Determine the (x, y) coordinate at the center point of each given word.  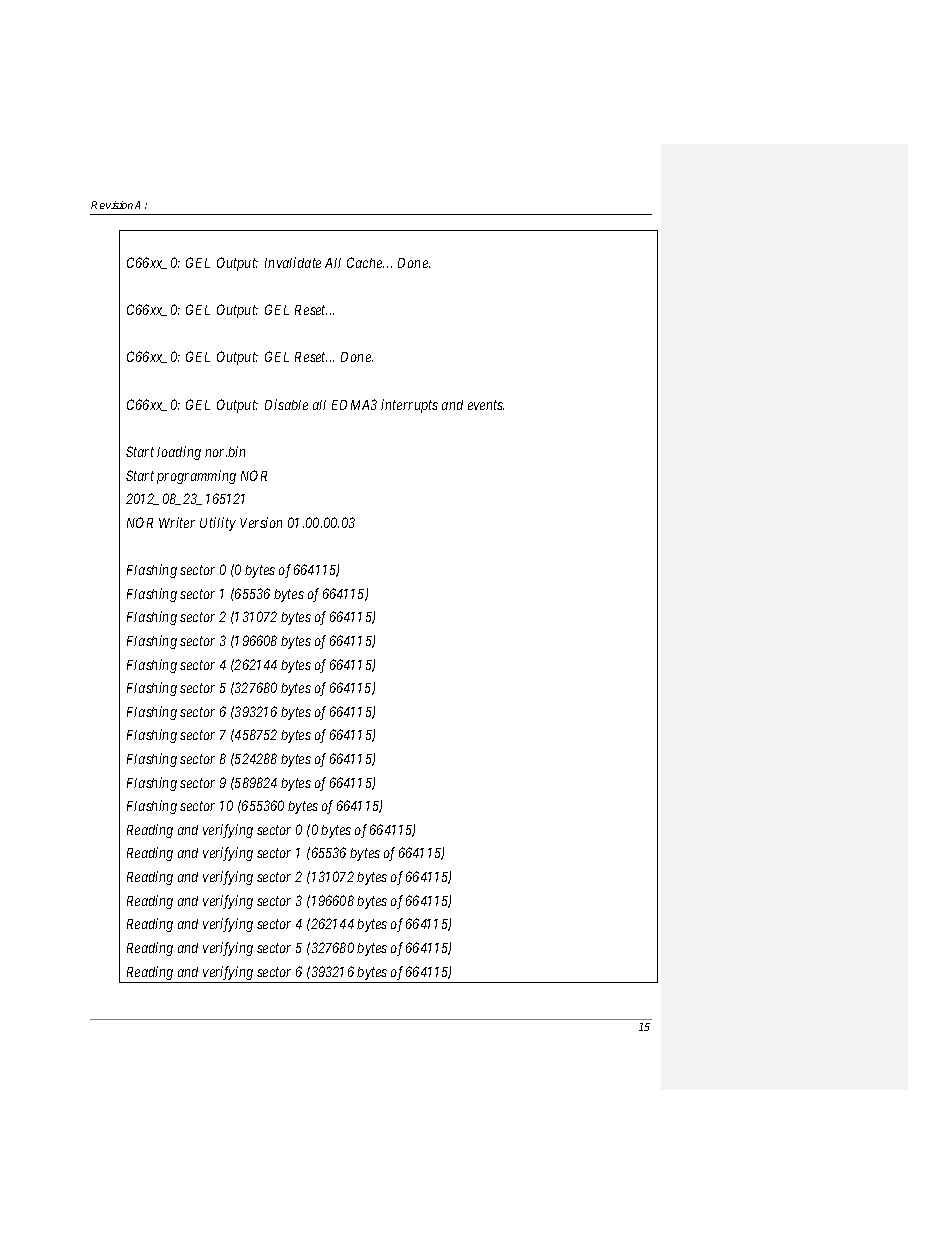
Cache (365, 262)
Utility (218, 524)
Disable (286, 404)
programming (196, 477)
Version (261, 522)
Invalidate (293, 262)
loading (179, 453)
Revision (112, 205)
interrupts (409, 406)
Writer (177, 522)
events (486, 405)
